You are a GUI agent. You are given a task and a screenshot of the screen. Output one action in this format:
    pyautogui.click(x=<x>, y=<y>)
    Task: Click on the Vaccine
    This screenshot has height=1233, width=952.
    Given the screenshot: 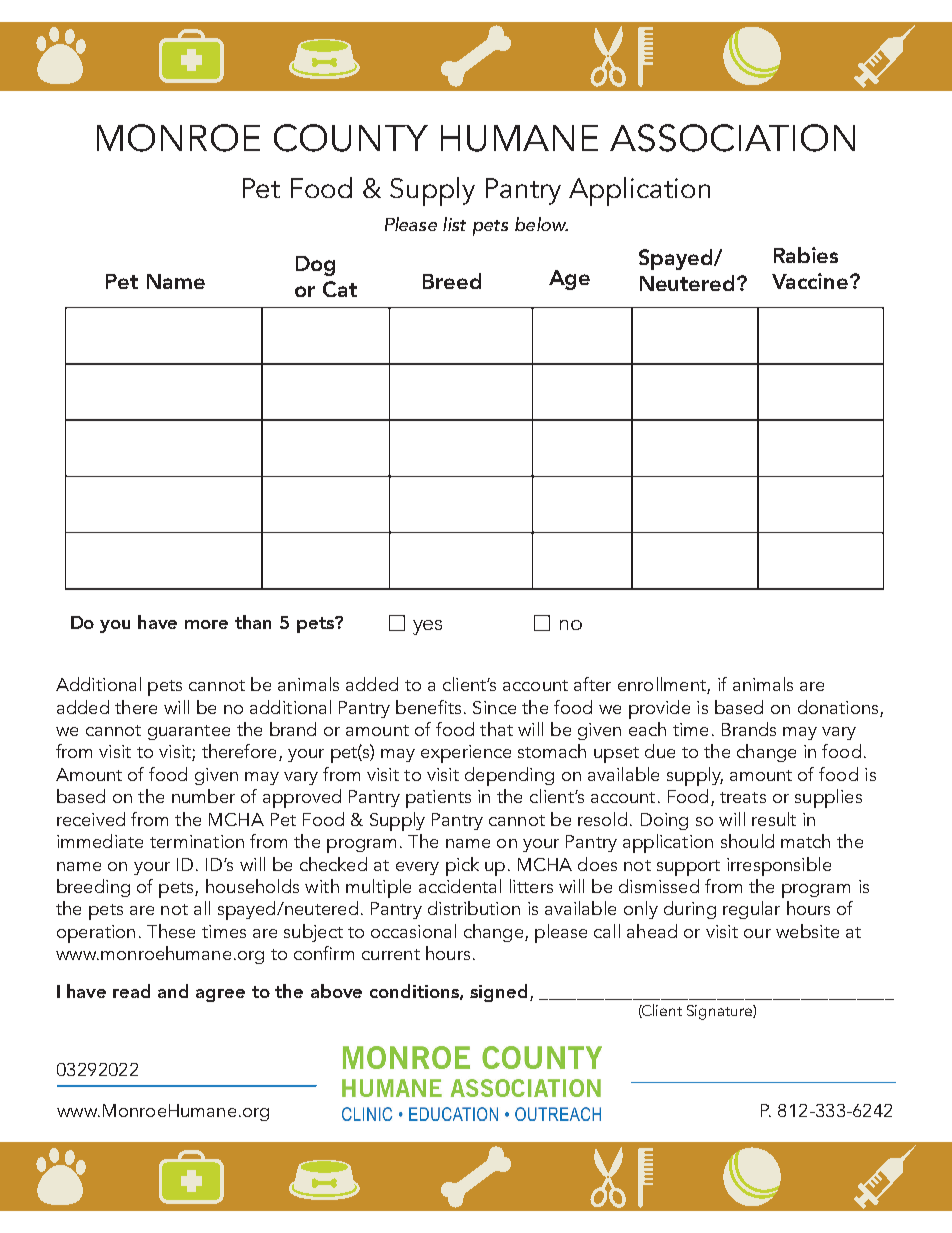 What is the action you would take?
    pyautogui.click(x=811, y=281)
